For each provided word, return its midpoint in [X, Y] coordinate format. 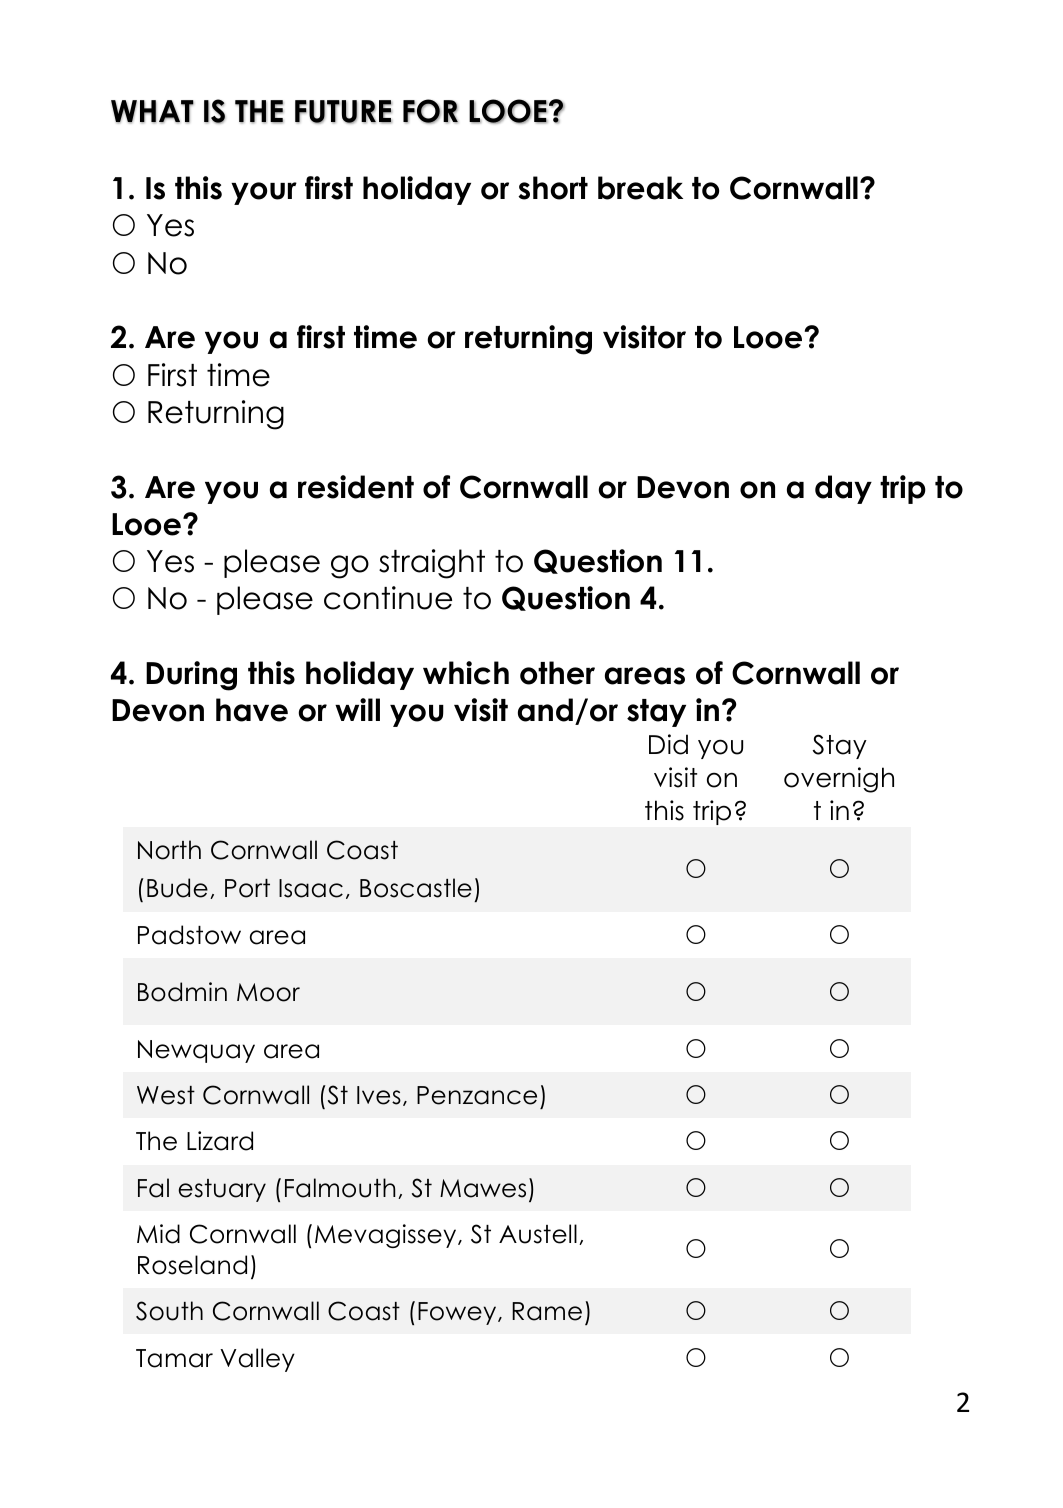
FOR [430, 111]
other [557, 673]
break [640, 188]
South [169, 1311]
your [264, 193]
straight [432, 564]
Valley [257, 1360]
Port [247, 888]
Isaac [311, 888]
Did [668, 744]
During [191, 676]
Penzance [477, 1095]
